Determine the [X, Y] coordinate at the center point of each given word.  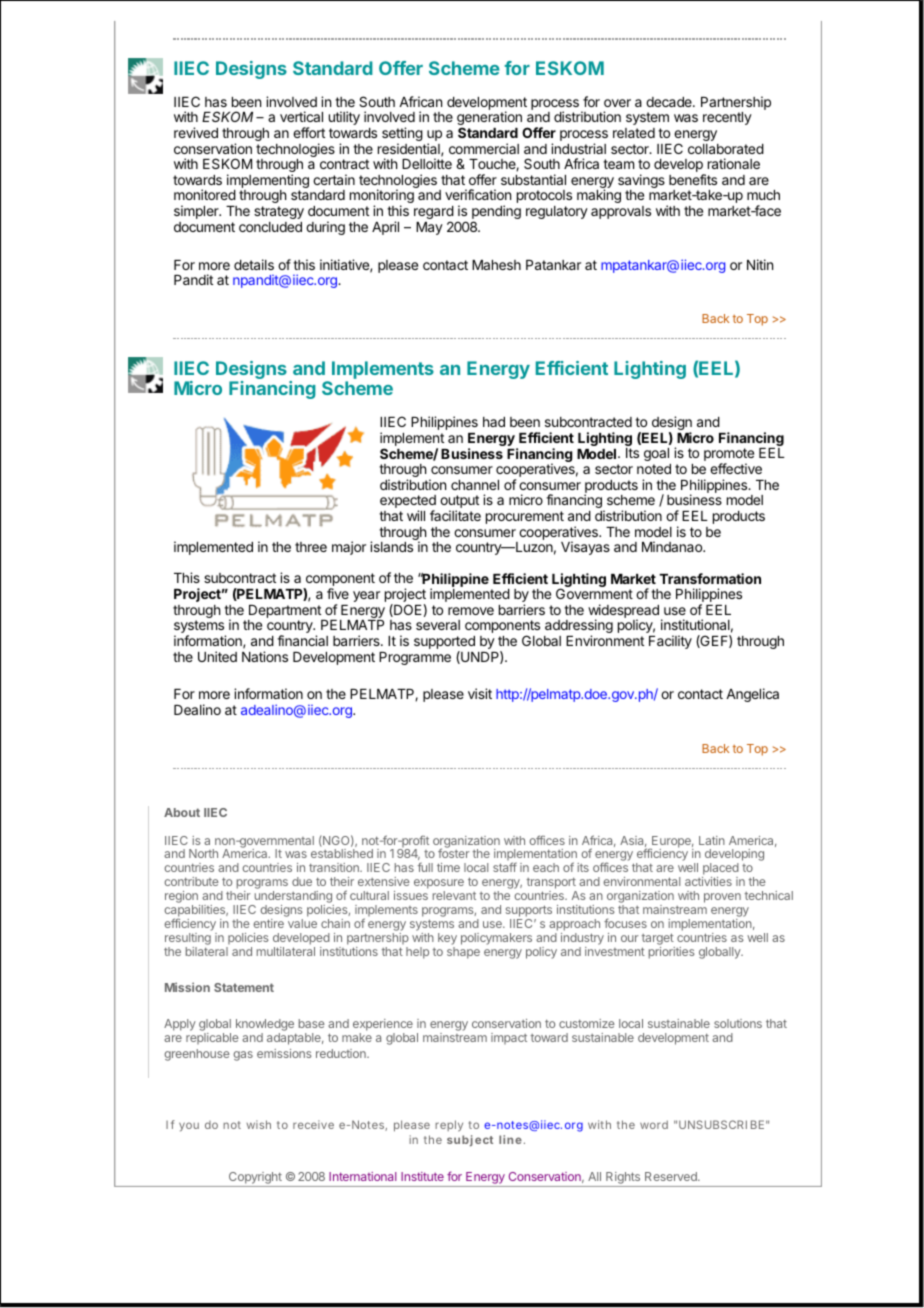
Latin [712, 840]
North [203, 853]
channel [475, 485]
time [448, 867]
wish [258, 1124]
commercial [484, 148]
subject [470, 1141]
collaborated [726, 149]
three [311, 547]
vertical [301, 116]
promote [729, 456]
